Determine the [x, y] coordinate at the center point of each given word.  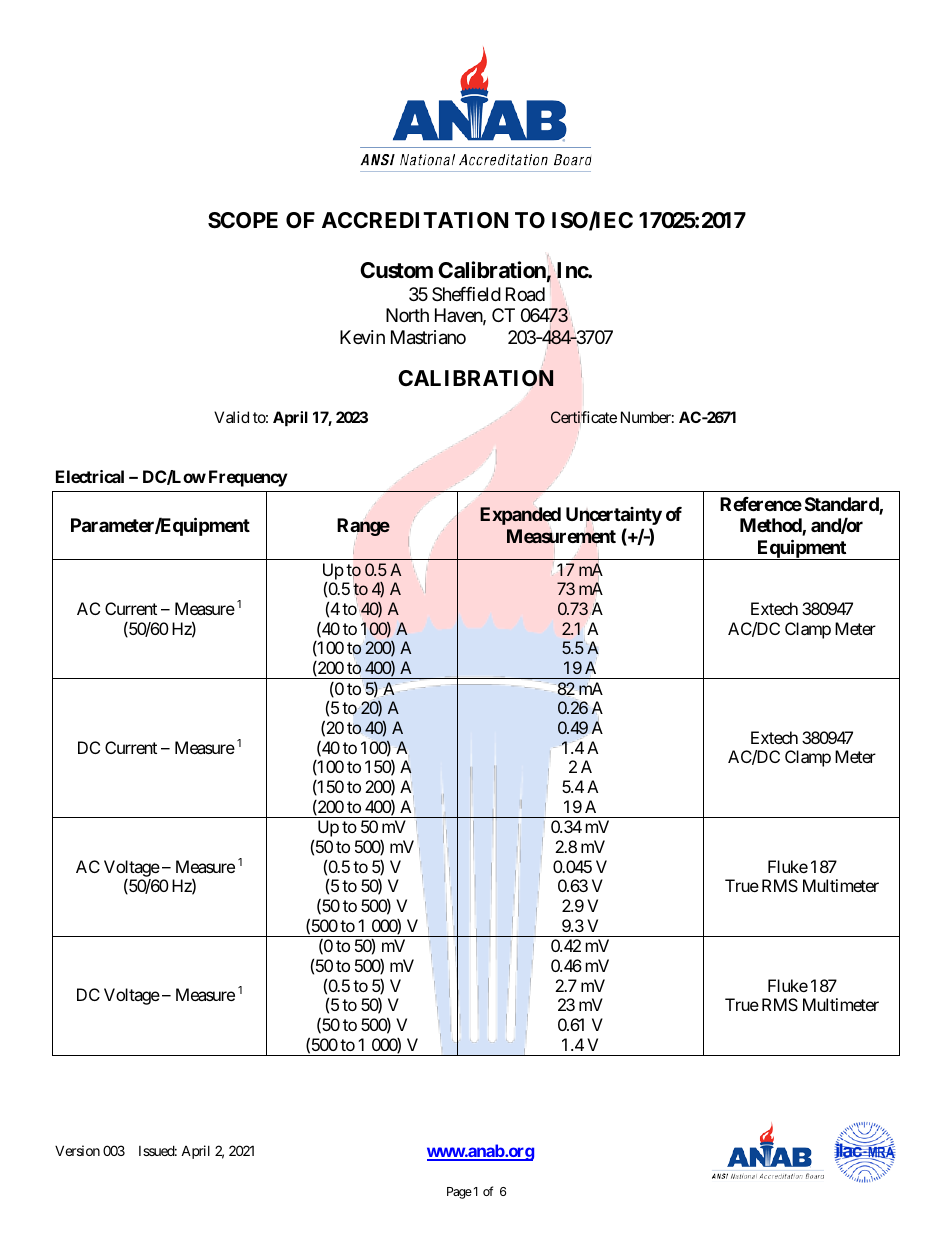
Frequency [248, 478]
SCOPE [243, 220]
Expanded [520, 516]
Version [77, 1150]
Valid [231, 417]
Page [459, 1193]
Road [525, 294]
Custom [396, 270]
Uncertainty [614, 517]
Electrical [90, 476]
